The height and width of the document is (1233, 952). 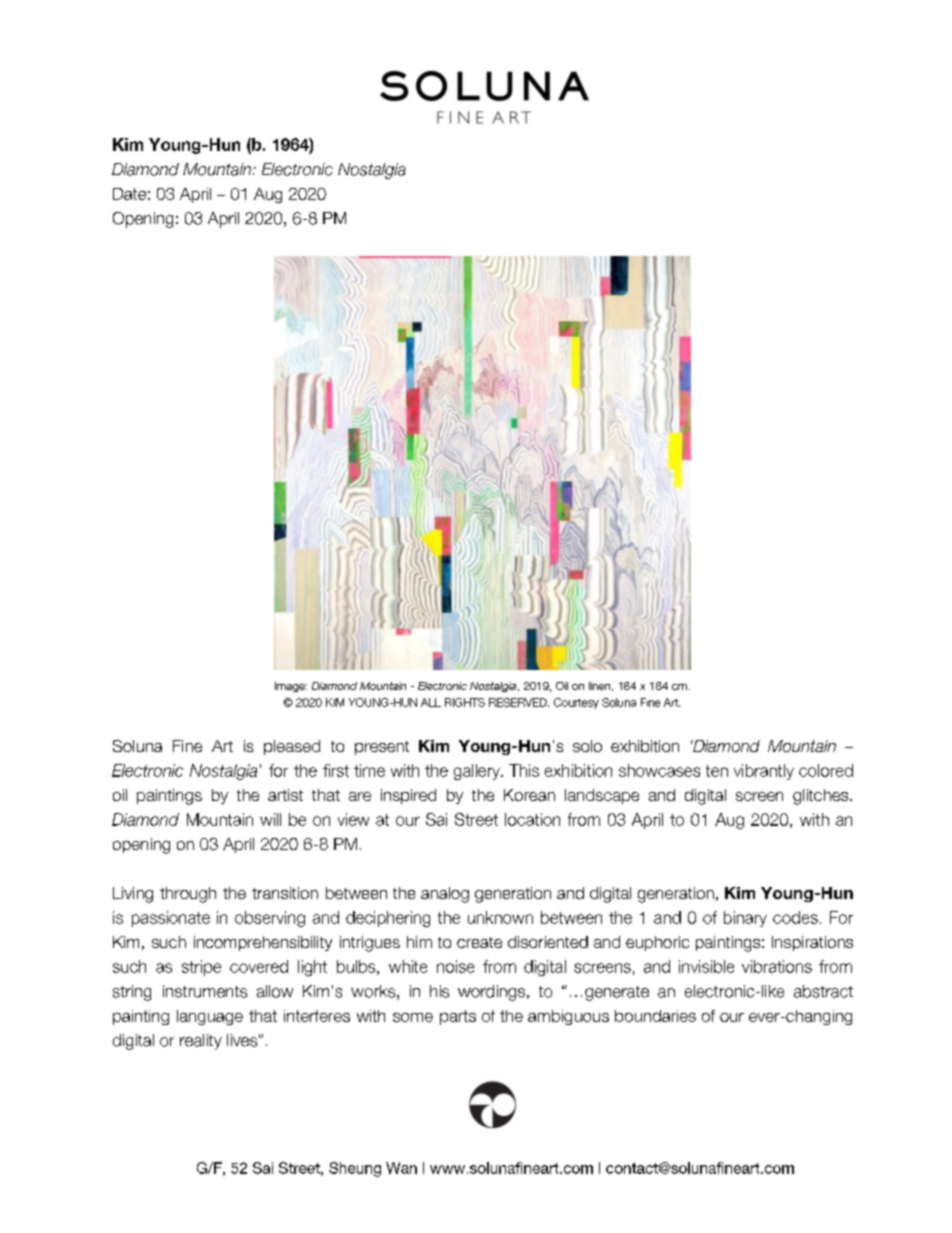 I want to click on stripe, so click(x=201, y=968).
